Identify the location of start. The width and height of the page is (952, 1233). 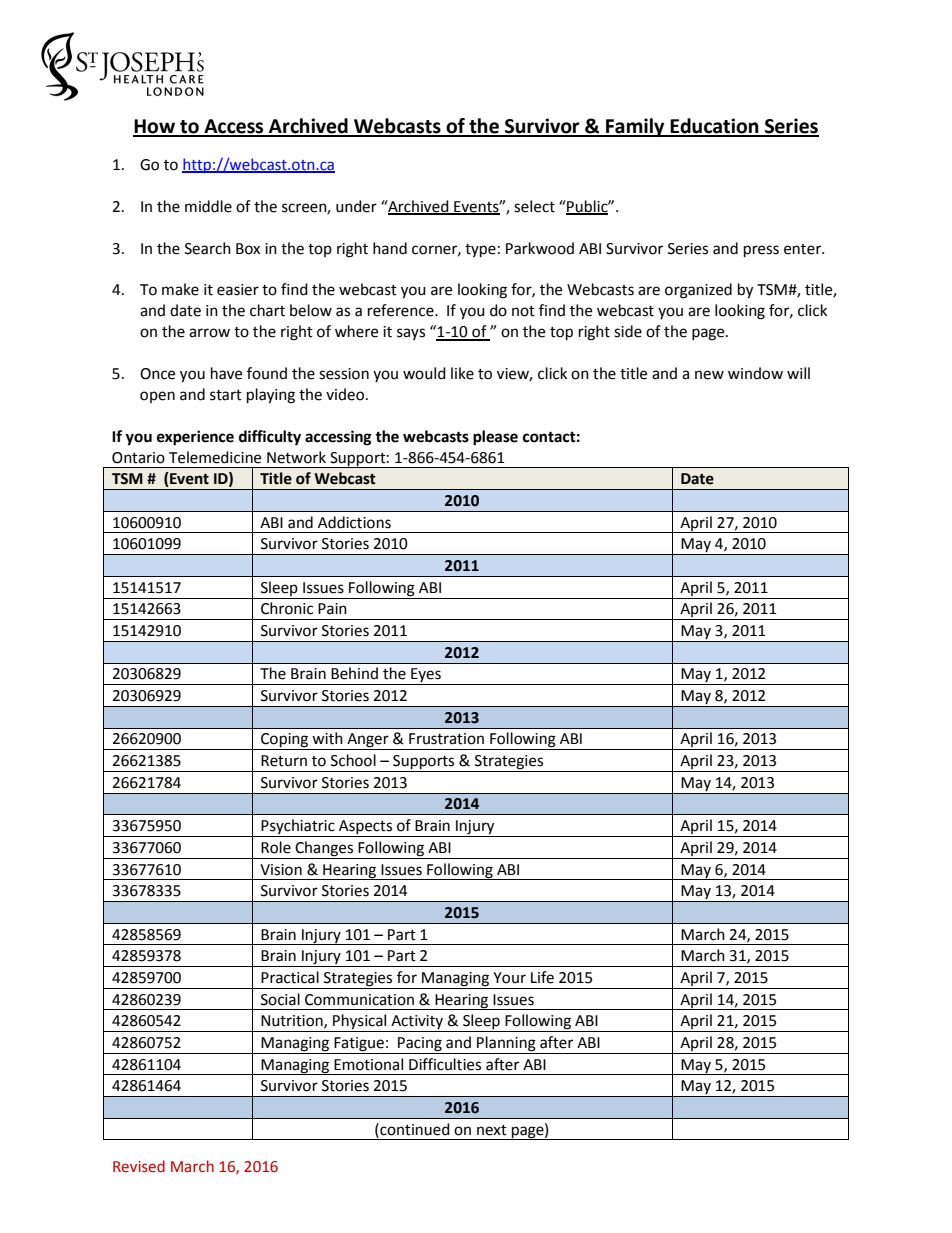
(226, 395).
